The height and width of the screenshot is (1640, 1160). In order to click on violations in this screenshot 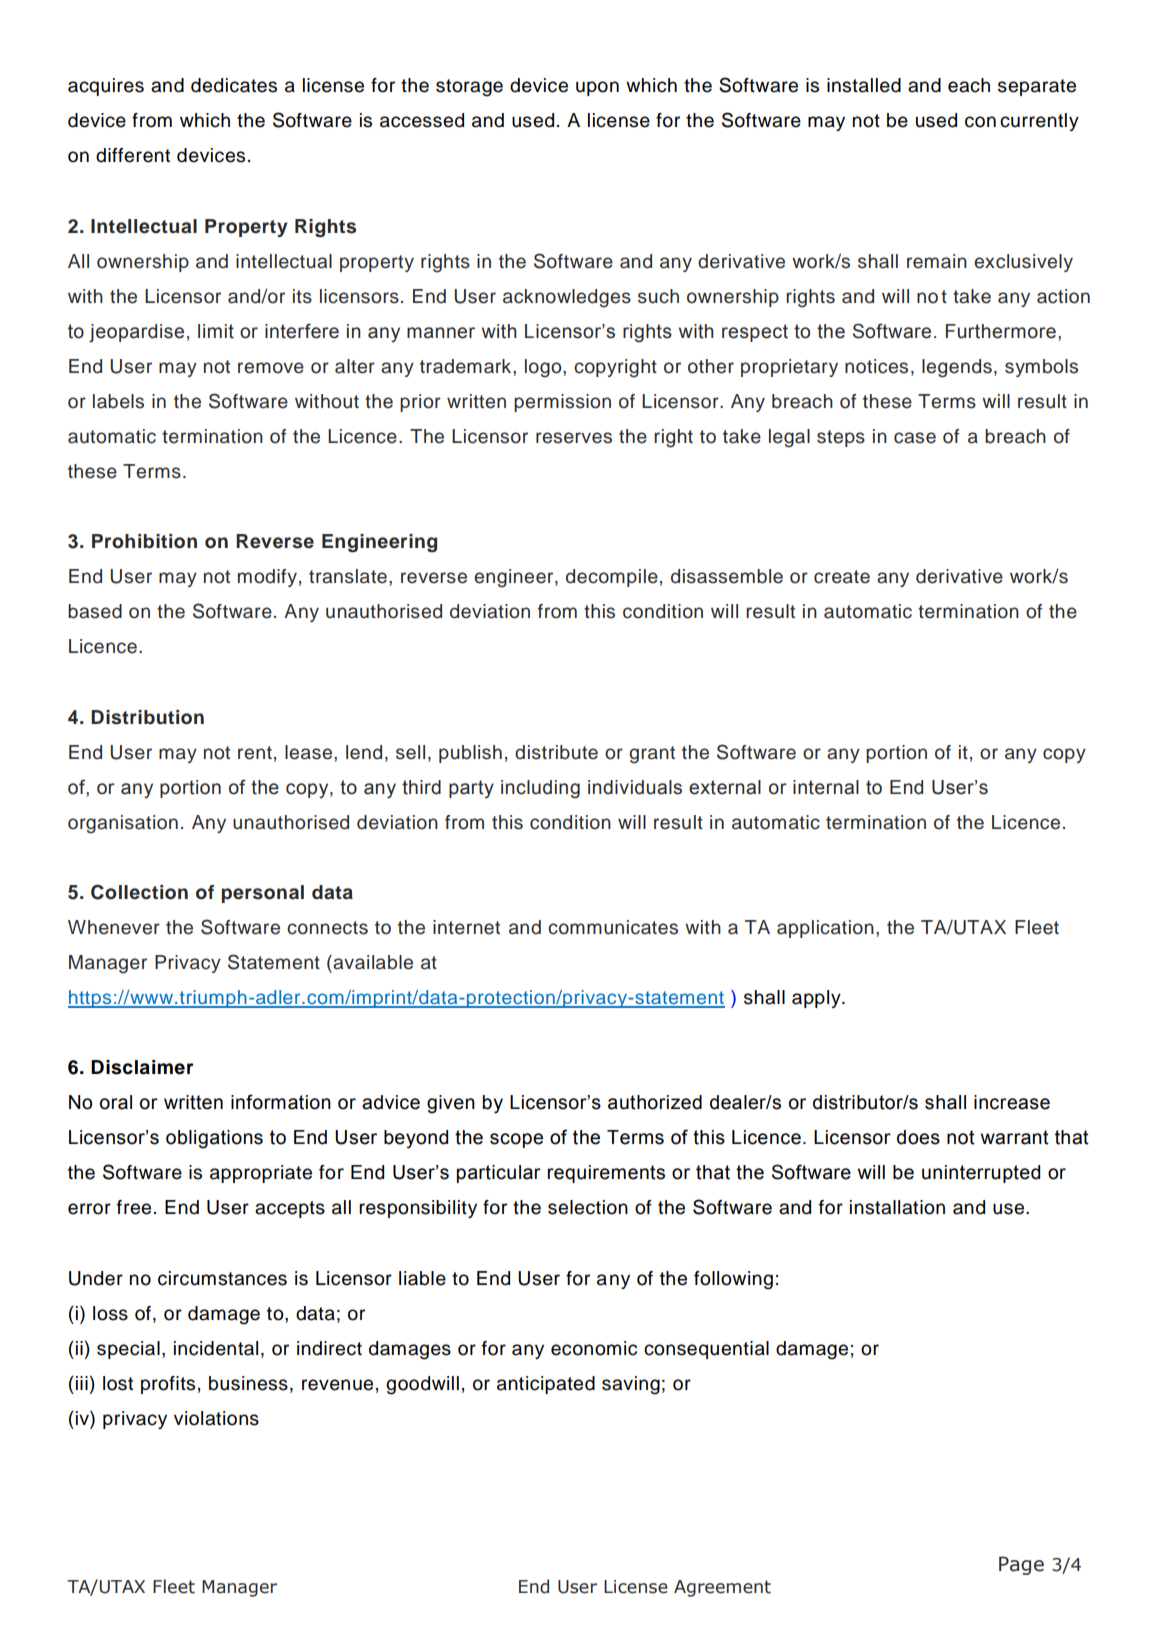, I will do `click(216, 1418)`.
